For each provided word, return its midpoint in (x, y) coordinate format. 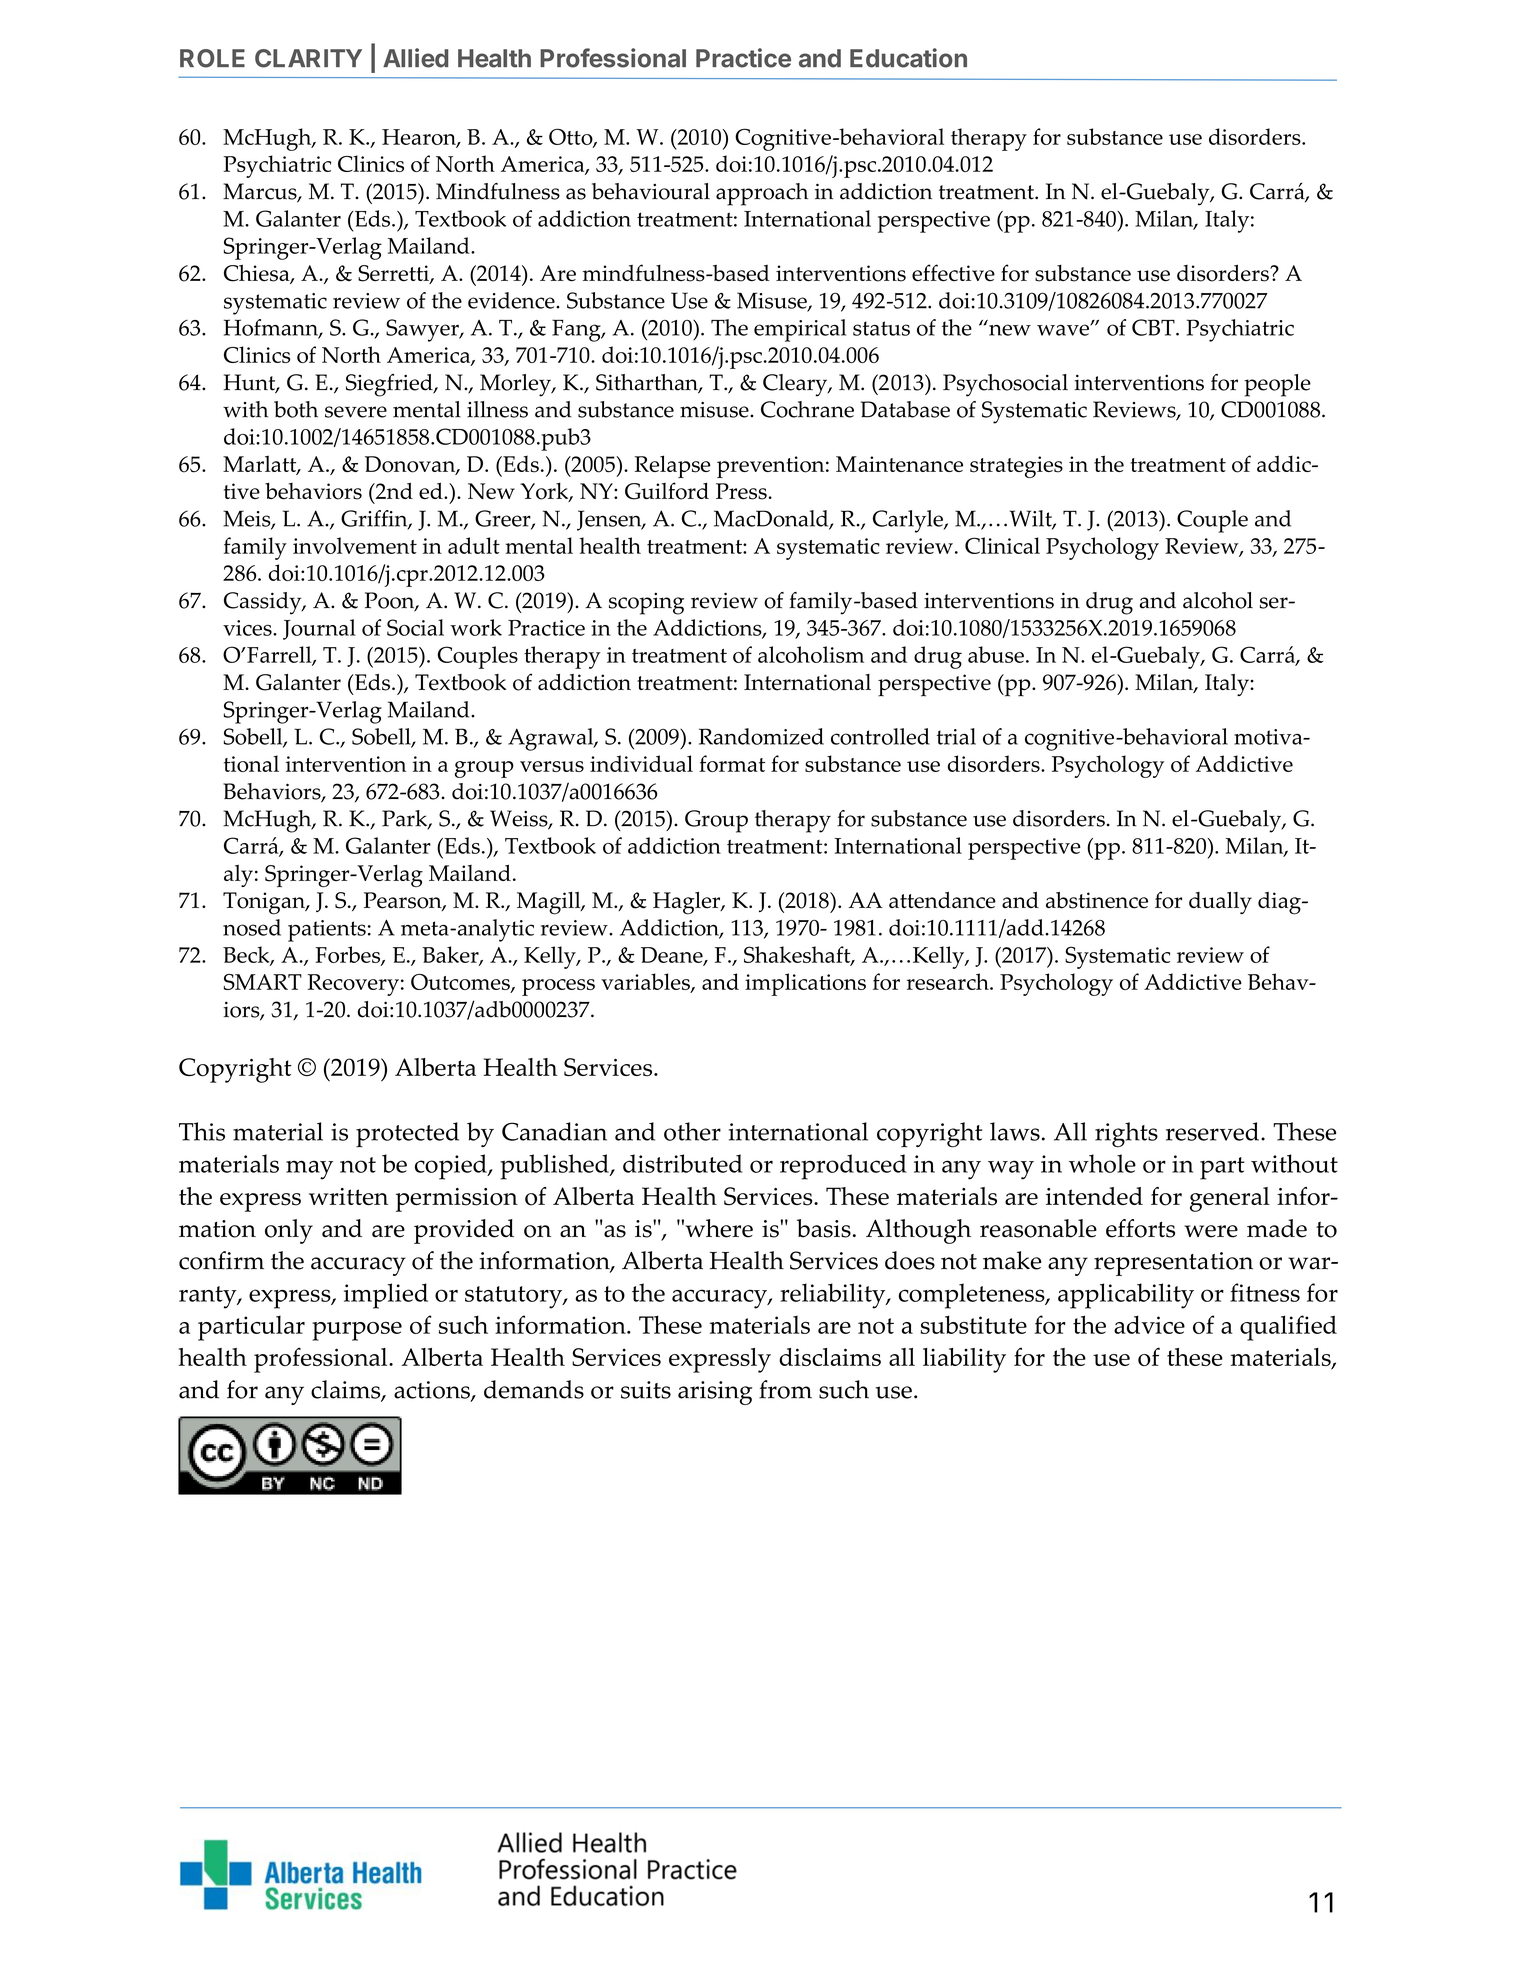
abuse (996, 654)
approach (762, 194)
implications (805, 984)
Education (908, 58)
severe (356, 412)
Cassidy (264, 603)
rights (1126, 1135)
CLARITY (308, 58)
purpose (357, 1331)
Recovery (353, 985)
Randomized (761, 736)
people (1277, 385)
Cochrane (807, 409)
